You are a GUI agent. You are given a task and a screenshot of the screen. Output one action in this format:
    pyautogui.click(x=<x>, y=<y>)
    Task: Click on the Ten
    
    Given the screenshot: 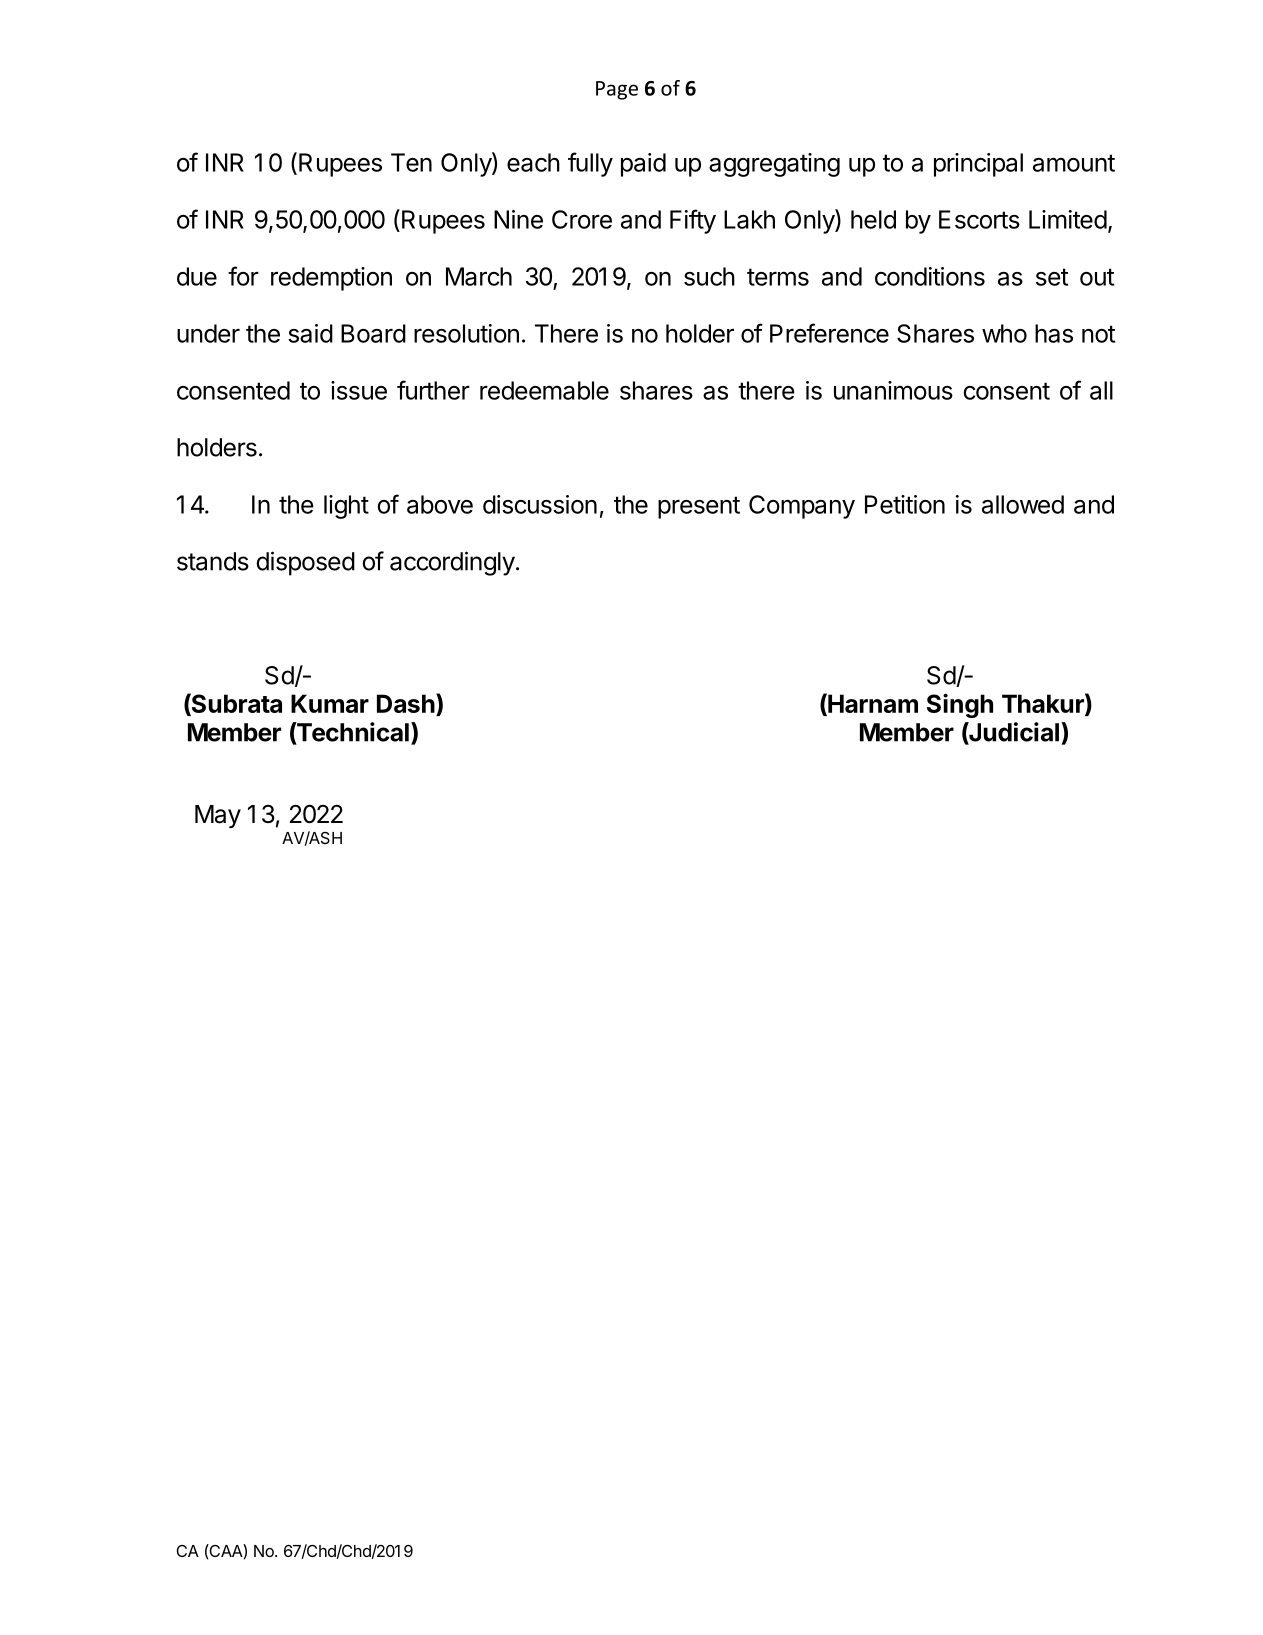 What is the action you would take?
    pyautogui.click(x=411, y=162)
